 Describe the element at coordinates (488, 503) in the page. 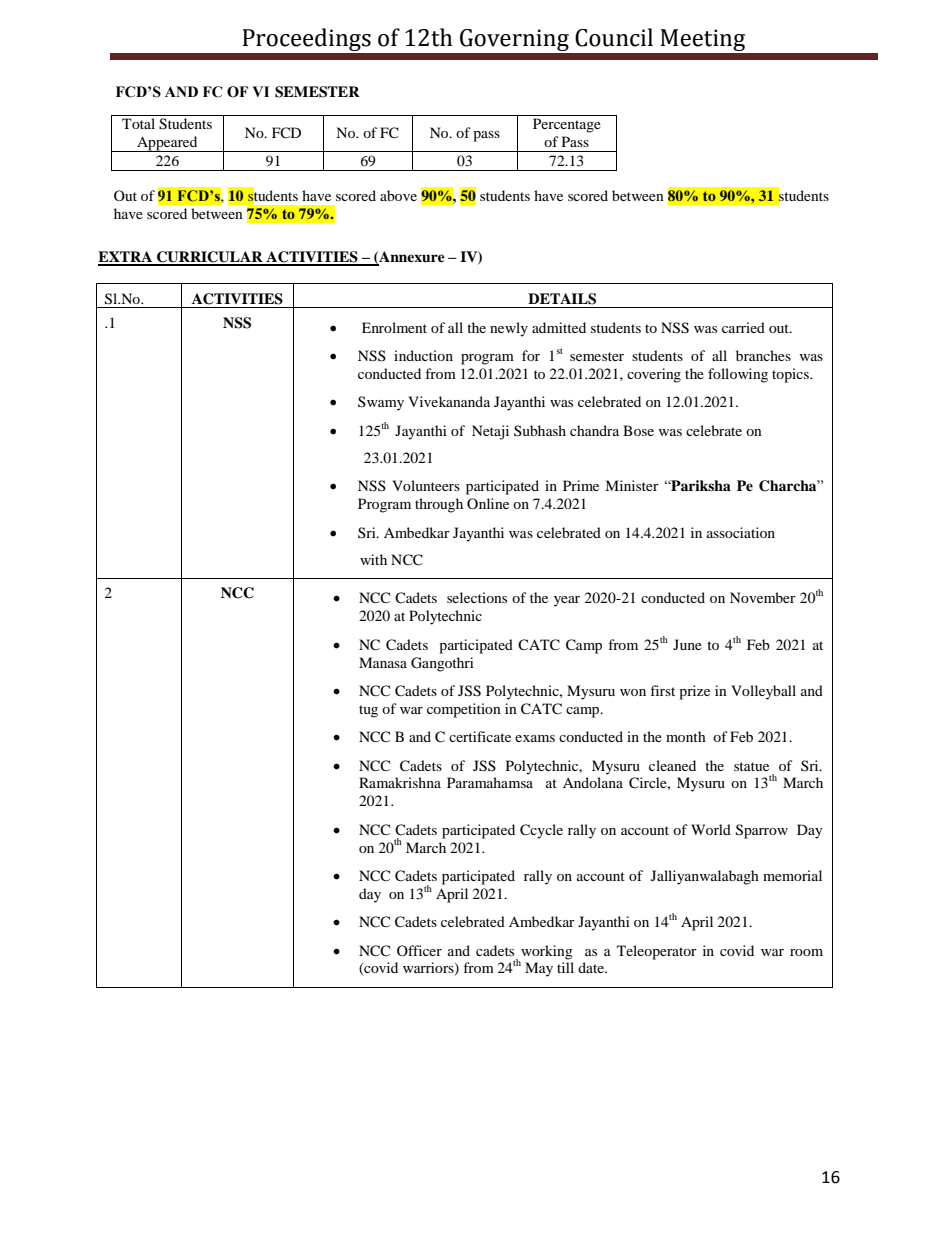

I see `Online` at that location.
